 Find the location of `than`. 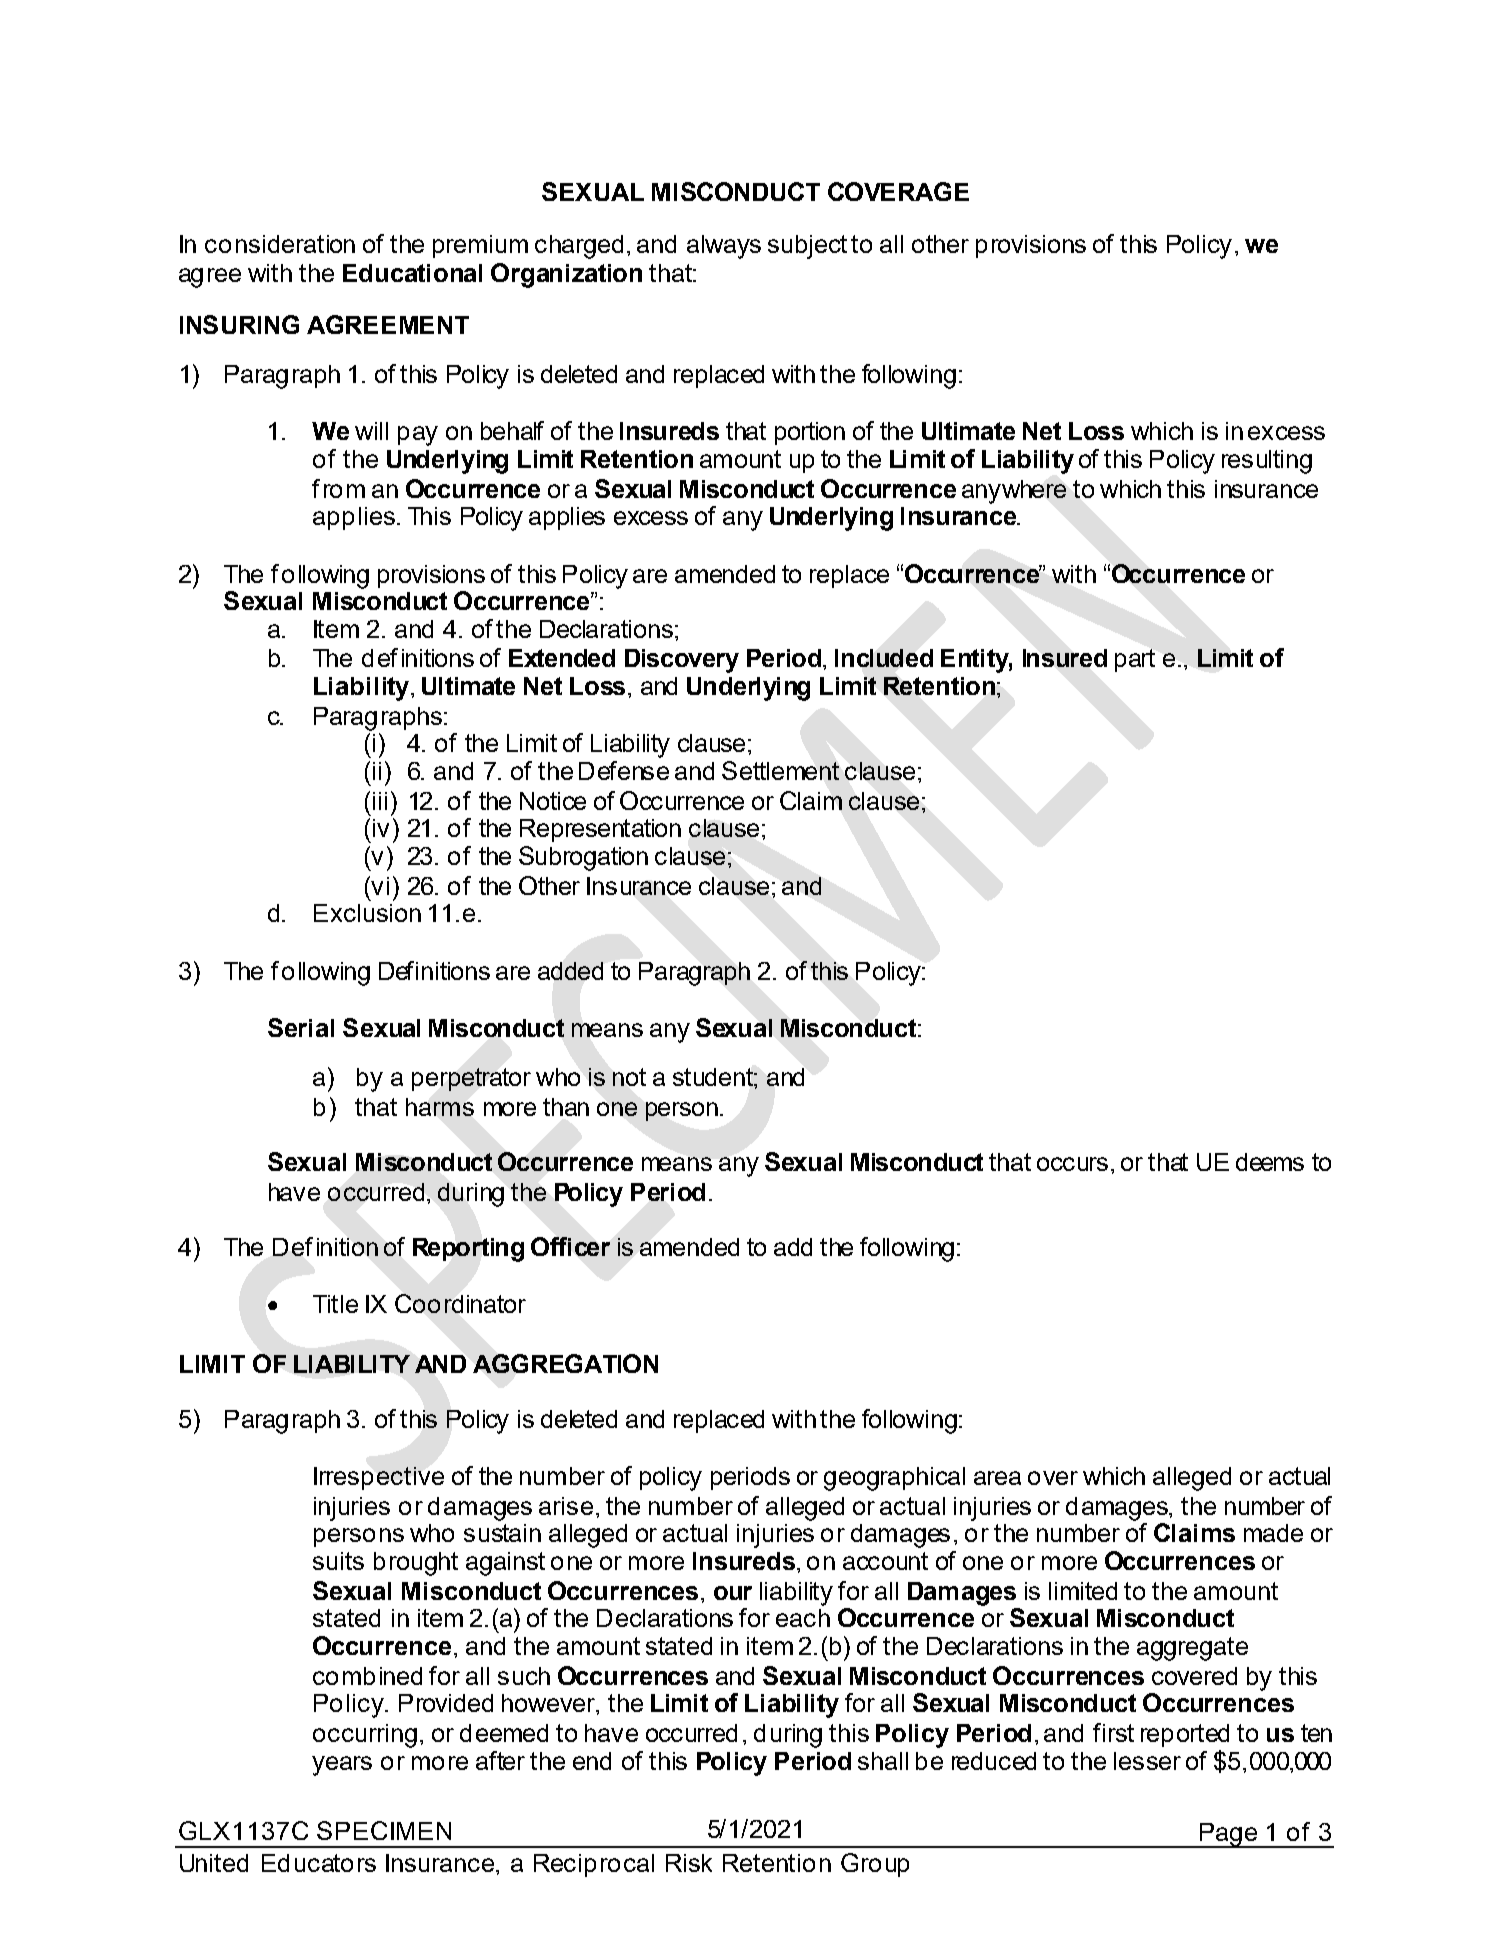

than is located at coordinates (566, 1107).
